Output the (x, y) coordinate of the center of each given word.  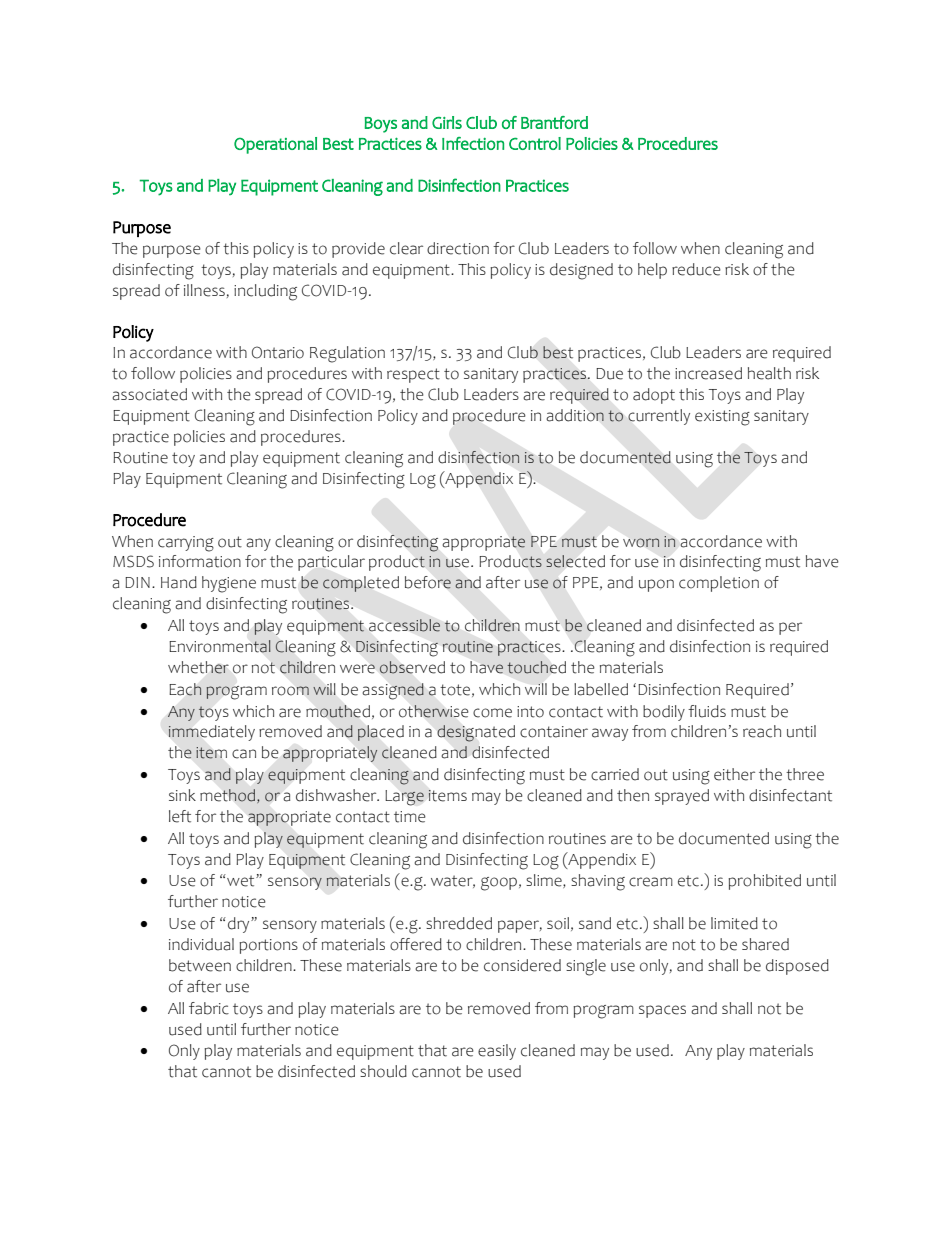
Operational (275, 145)
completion (719, 584)
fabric (209, 1008)
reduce (696, 269)
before (428, 582)
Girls (447, 122)
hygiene (229, 584)
